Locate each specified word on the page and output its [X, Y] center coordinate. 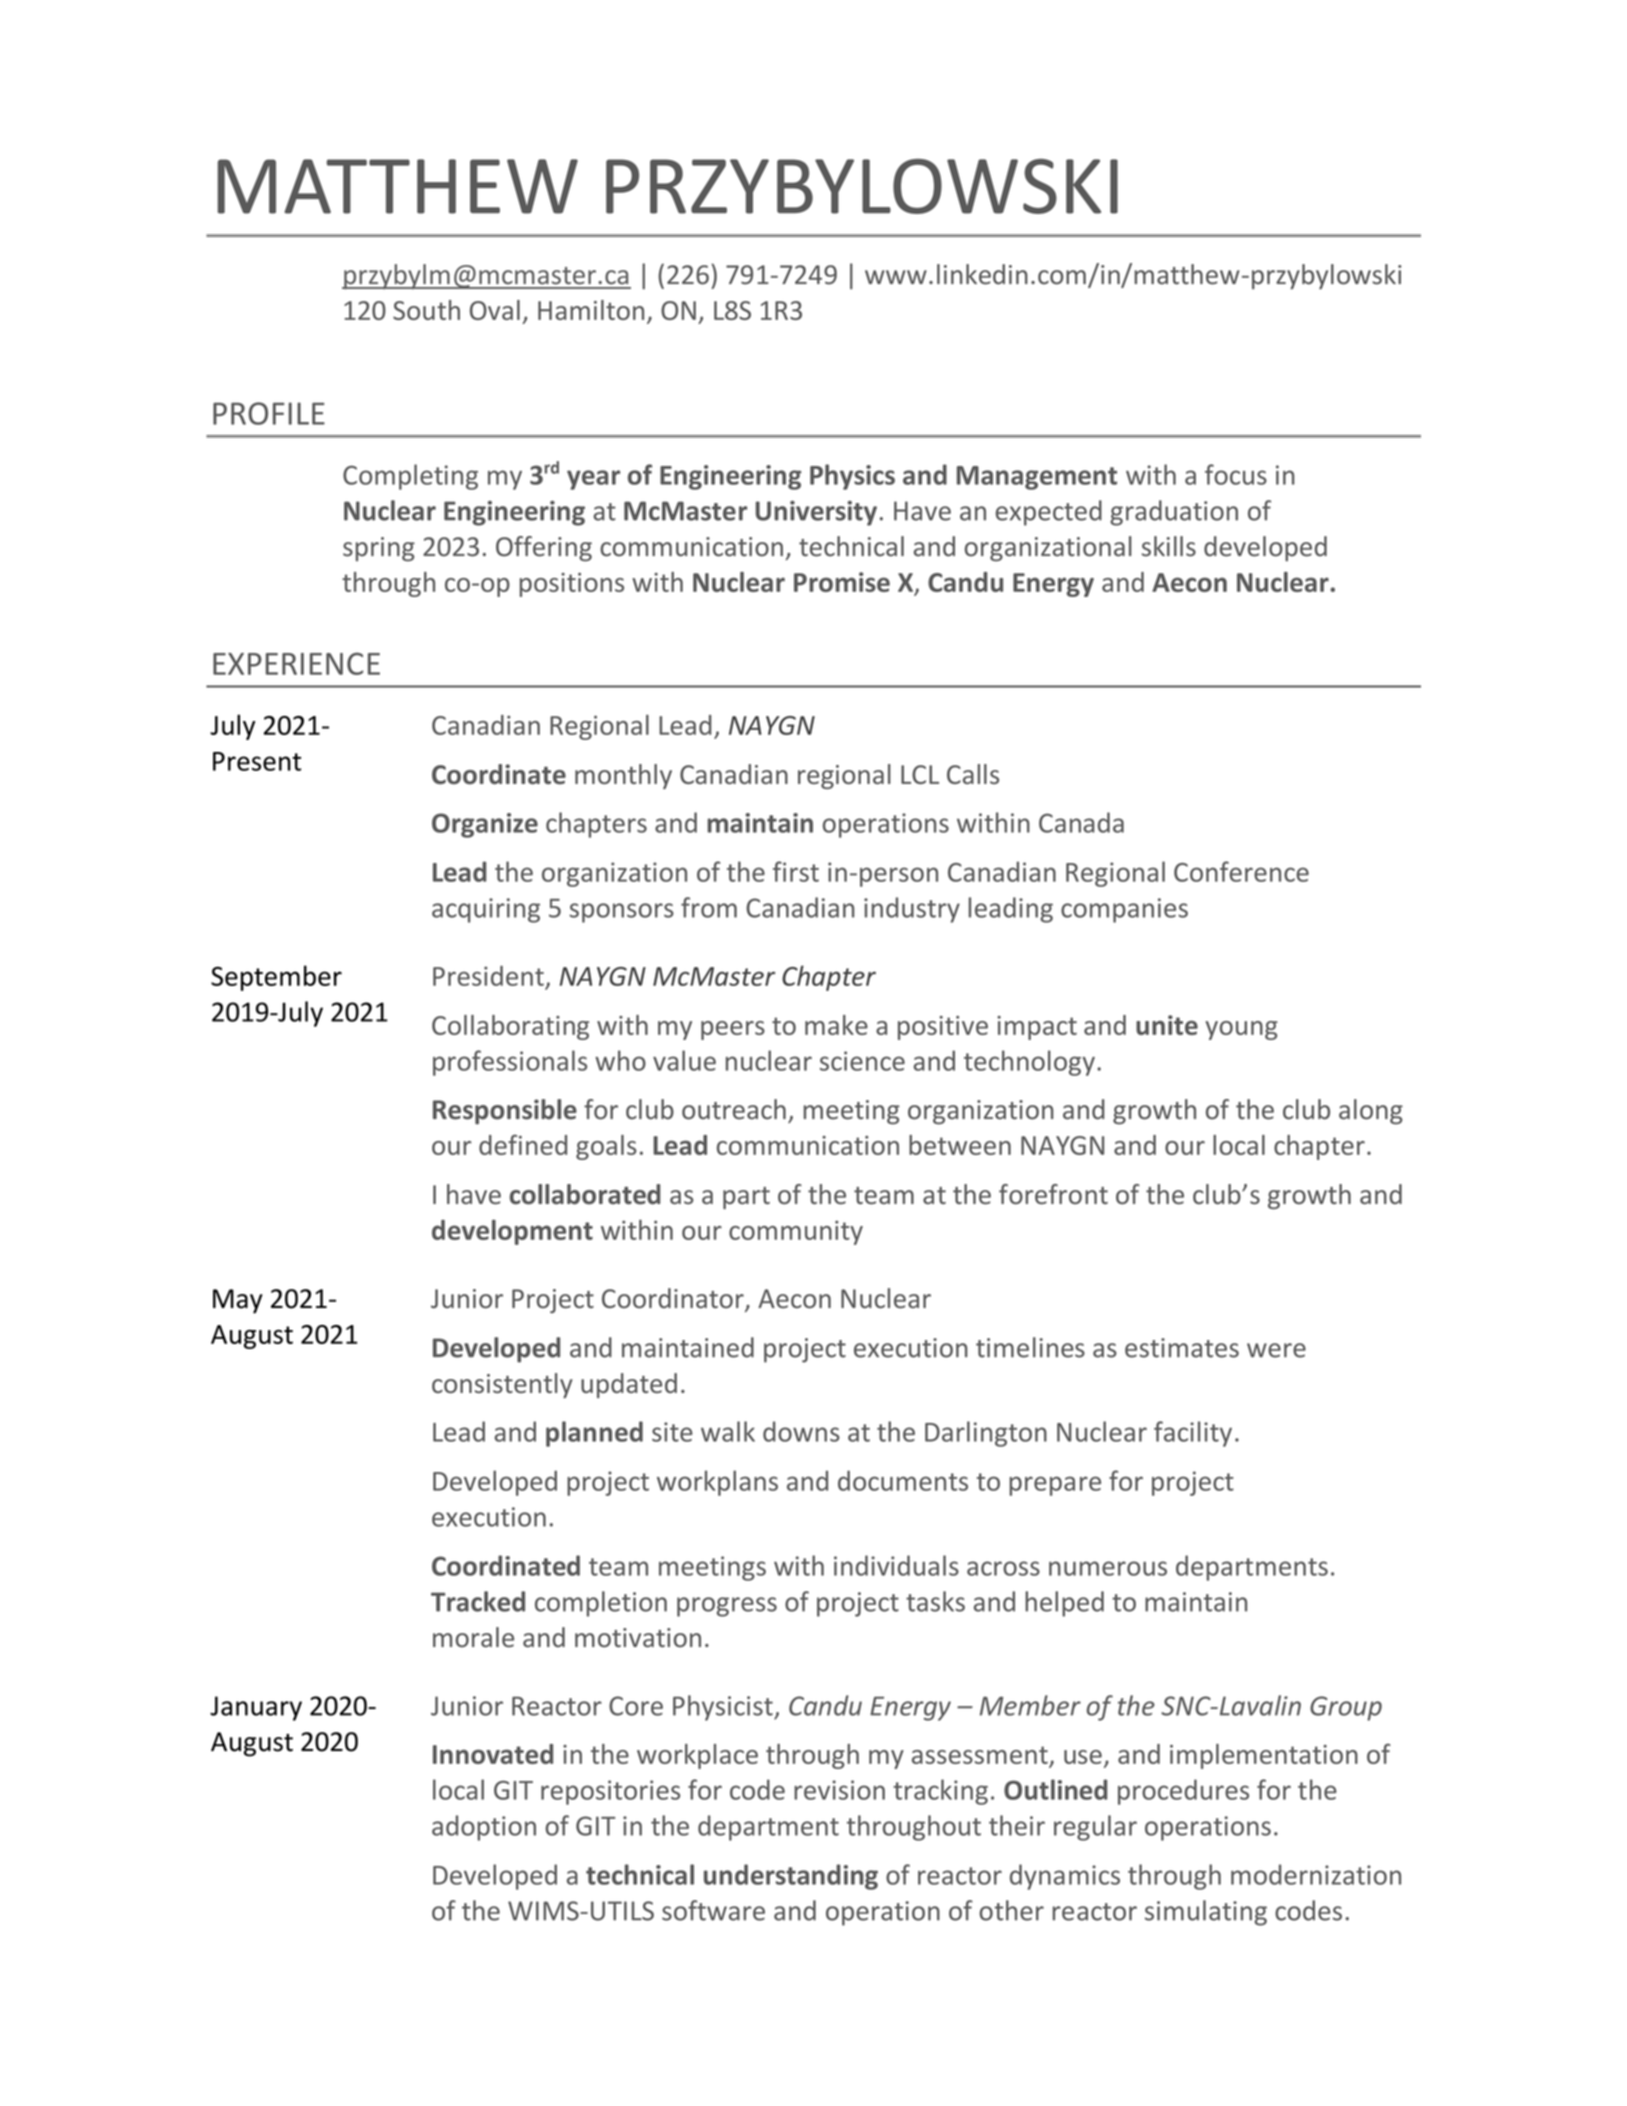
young [1241, 1030]
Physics [852, 477]
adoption [484, 1828]
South [426, 310]
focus [1236, 474]
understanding [791, 1877]
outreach [734, 1109]
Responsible [505, 1111]
